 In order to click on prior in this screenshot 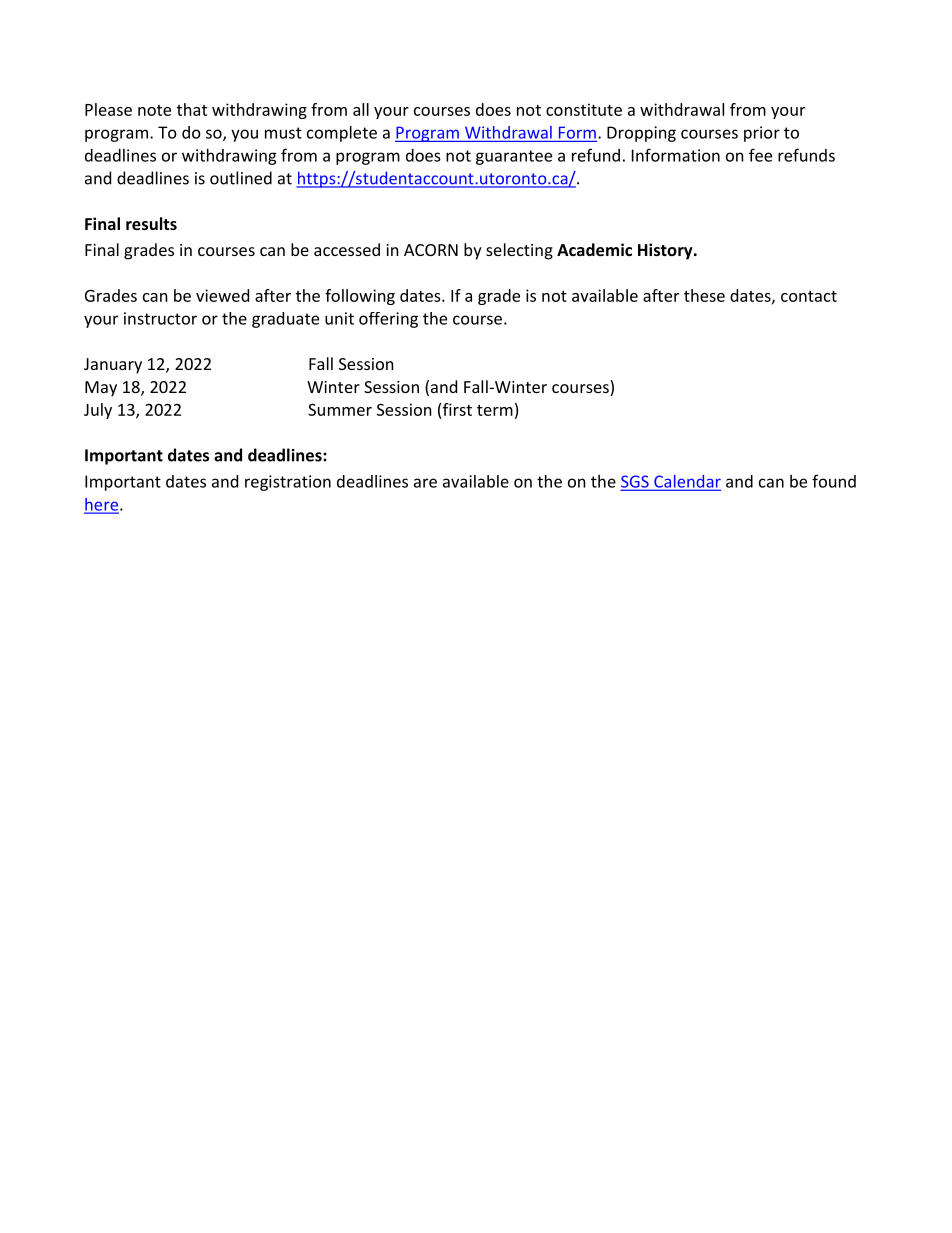, I will do `click(762, 134)`.
